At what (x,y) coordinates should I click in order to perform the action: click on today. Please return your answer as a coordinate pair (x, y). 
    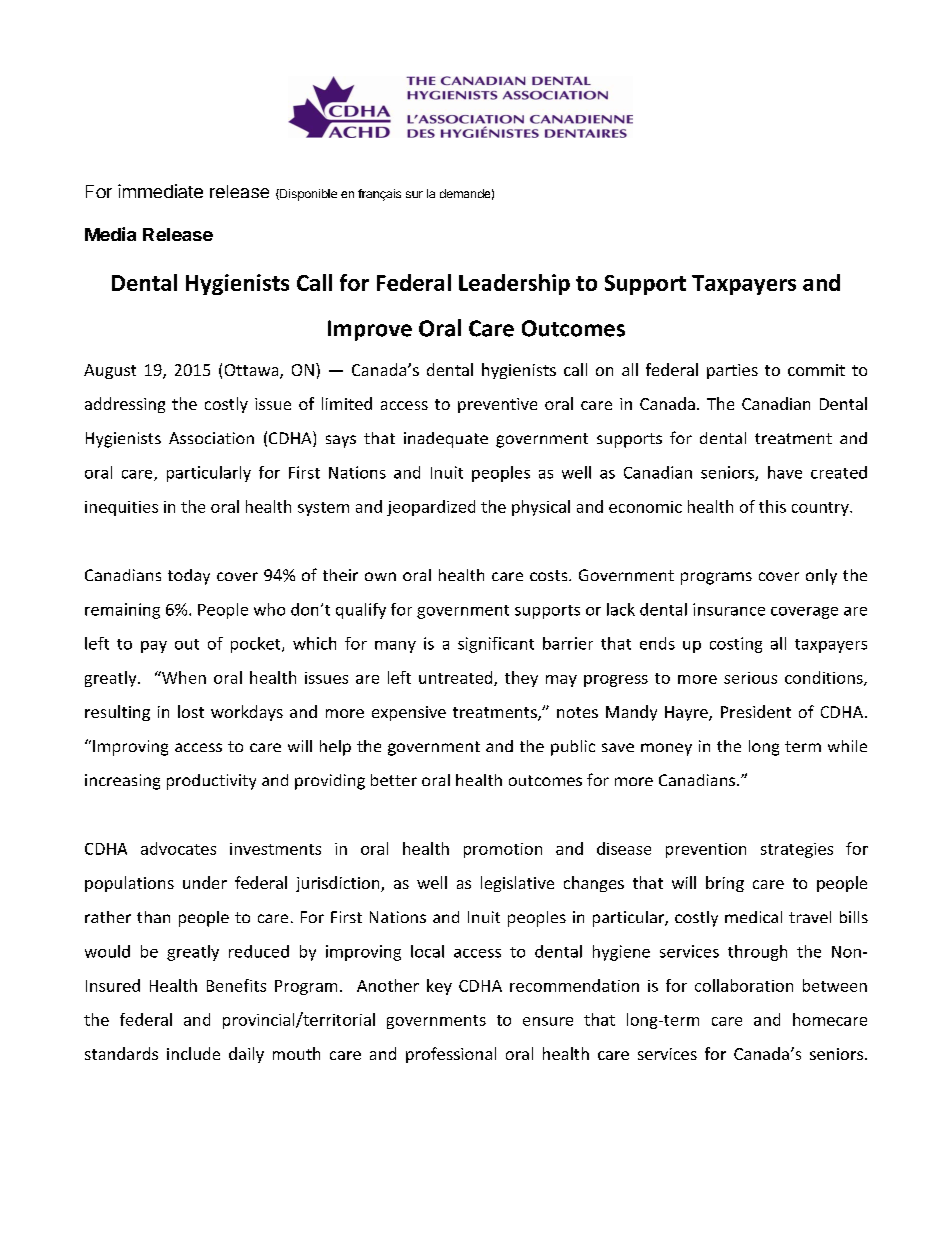
    Looking at the image, I should click on (189, 577).
